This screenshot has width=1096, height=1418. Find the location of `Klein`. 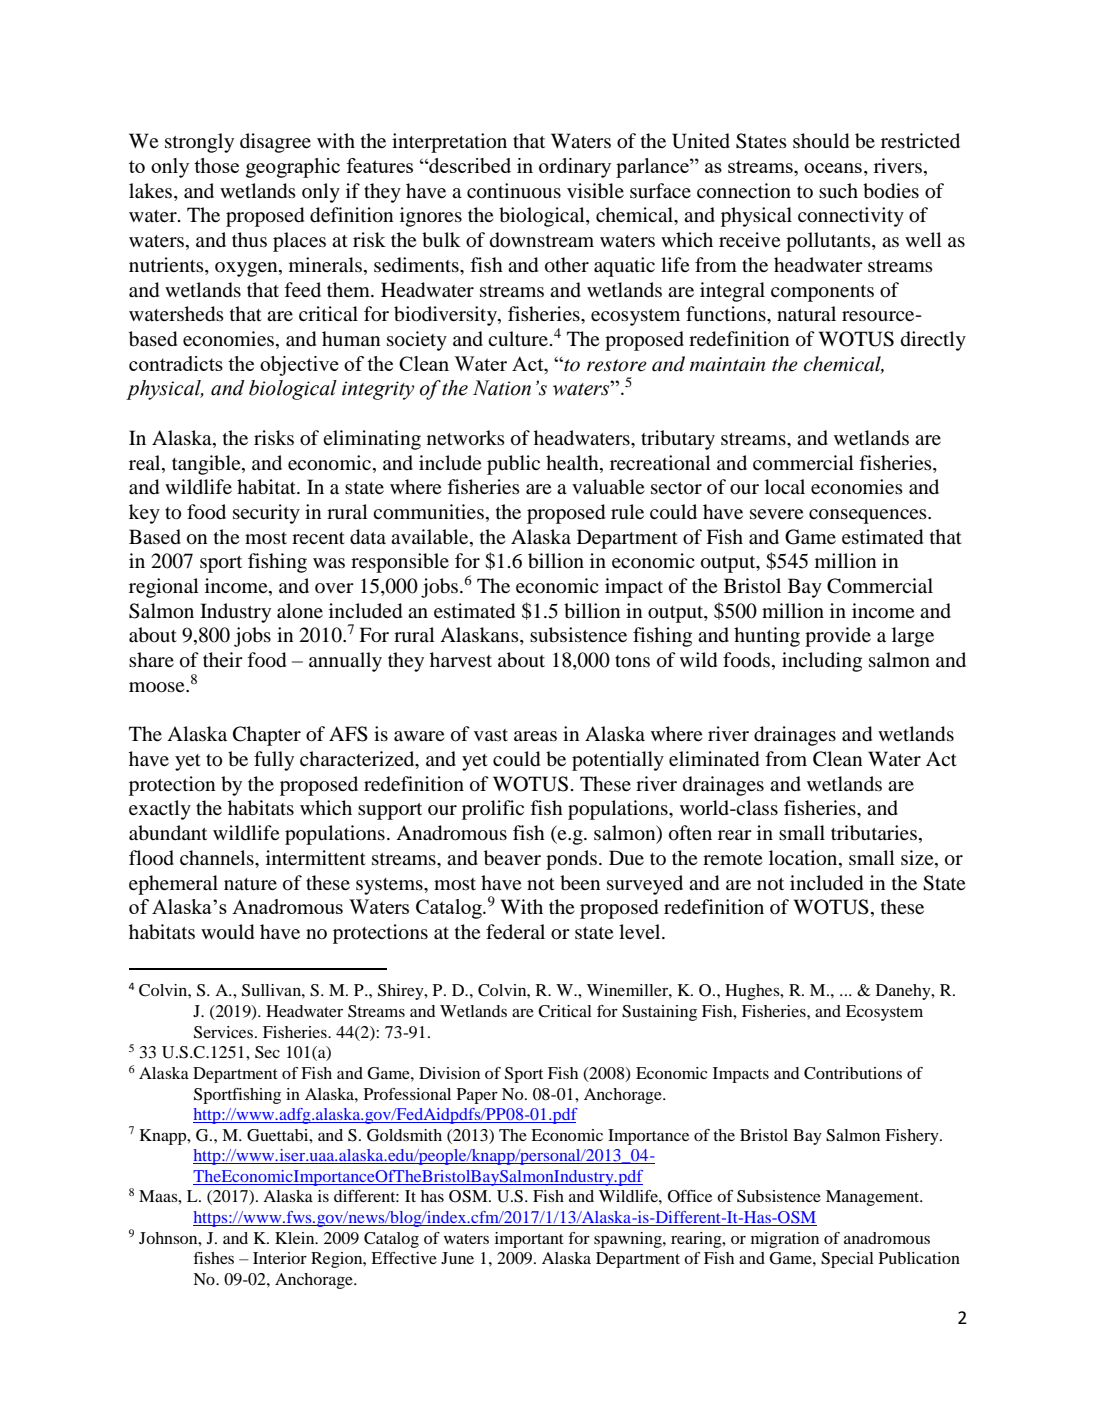

Klein is located at coordinates (296, 1238).
